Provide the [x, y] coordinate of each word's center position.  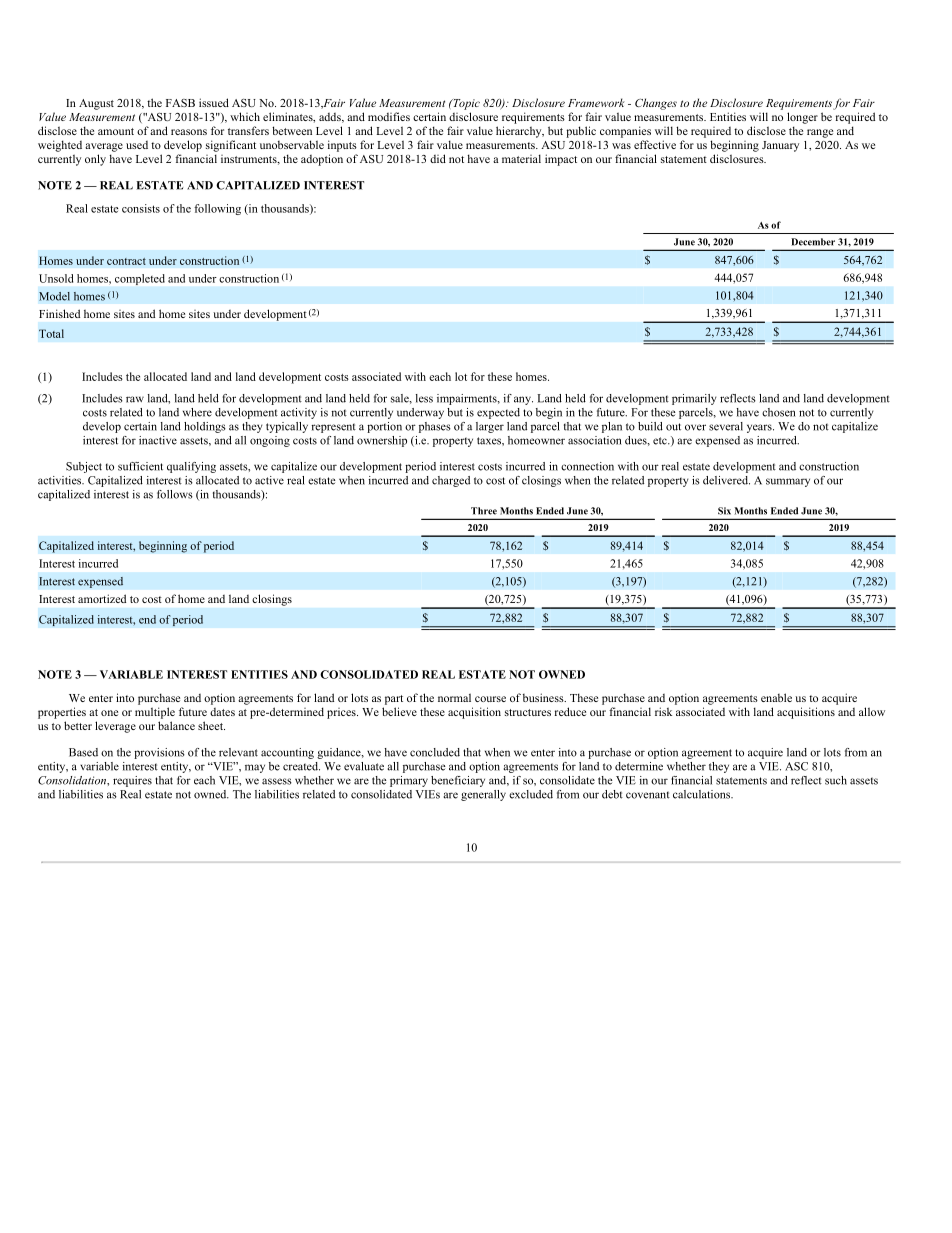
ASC [796, 766]
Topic [465, 104]
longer [802, 118]
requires [132, 781]
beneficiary [458, 781]
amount [116, 131]
